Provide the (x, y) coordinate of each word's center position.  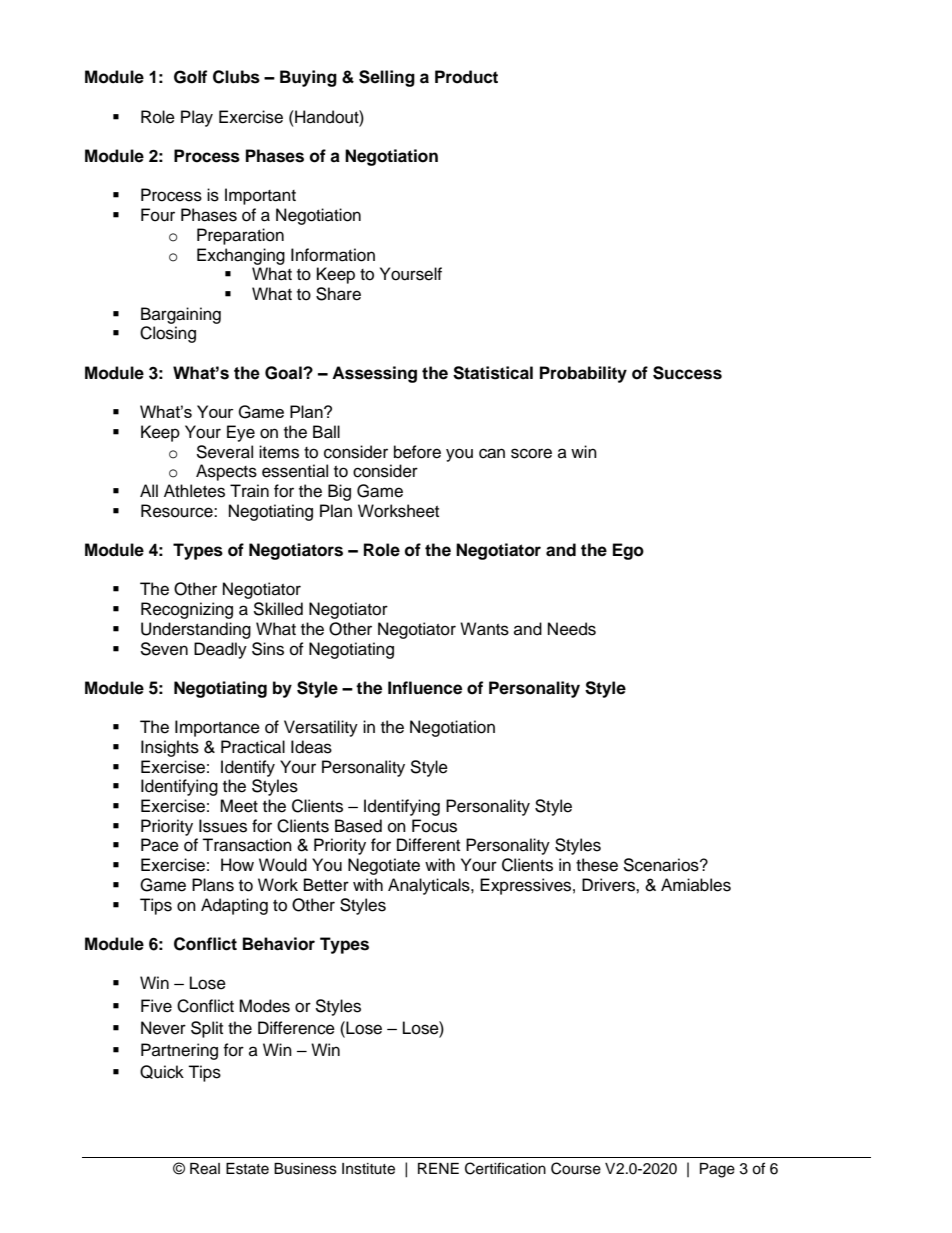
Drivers (609, 885)
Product (466, 77)
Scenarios (662, 865)
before (417, 452)
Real (205, 1169)
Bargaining (181, 315)
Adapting (234, 906)
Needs (572, 629)
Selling (387, 78)
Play (197, 118)
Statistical (493, 373)
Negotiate (384, 866)
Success (687, 373)
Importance (217, 728)
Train (249, 491)
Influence (425, 688)
